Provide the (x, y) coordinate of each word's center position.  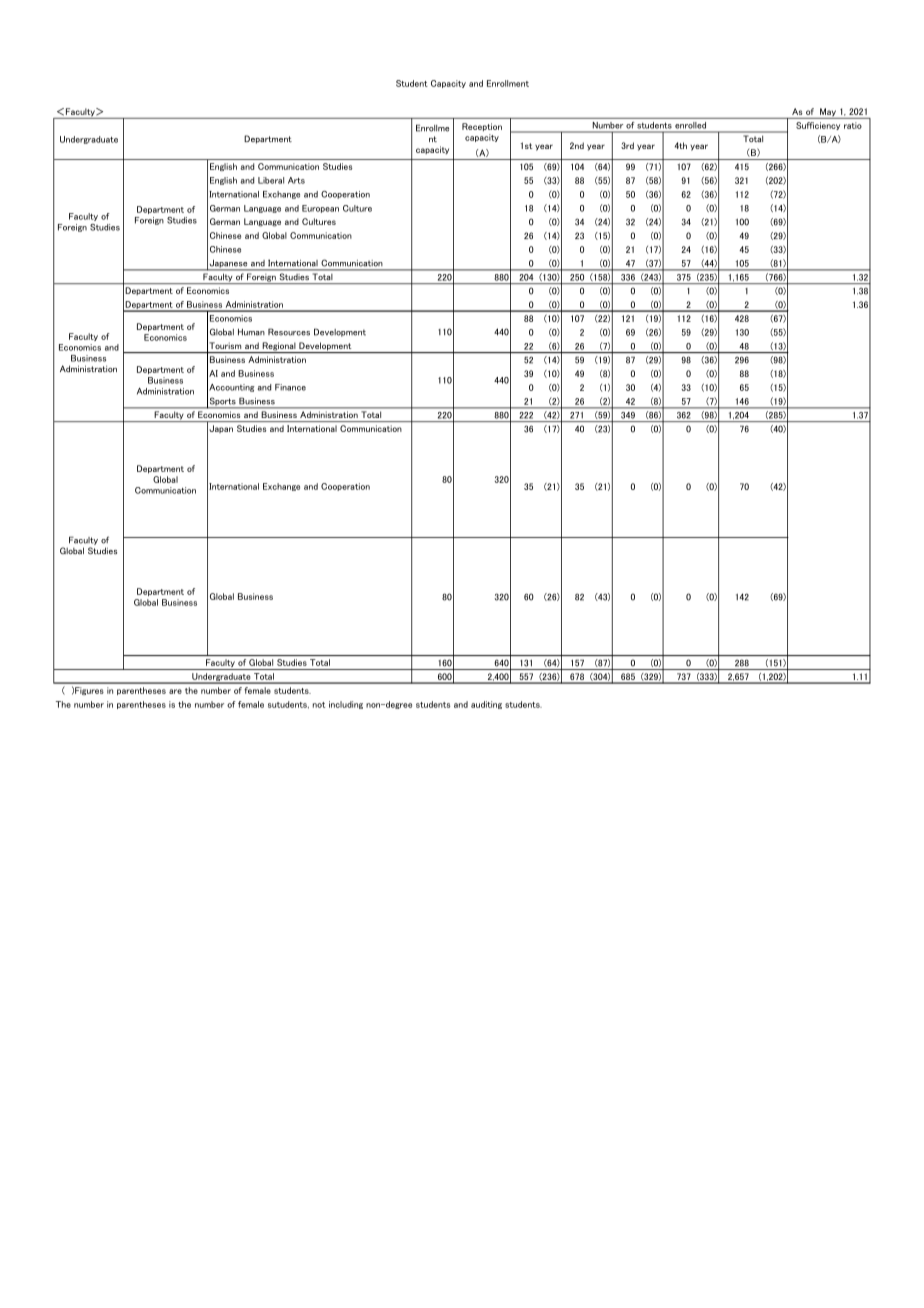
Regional (279, 347)
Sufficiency (818, 126)
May (828, 113)
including (346, 705)
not (319, 705)
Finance (290, 387)
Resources (289, 332)
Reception (482, 127)
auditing (486, 705)
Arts (296, 180)
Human (251, 332)
